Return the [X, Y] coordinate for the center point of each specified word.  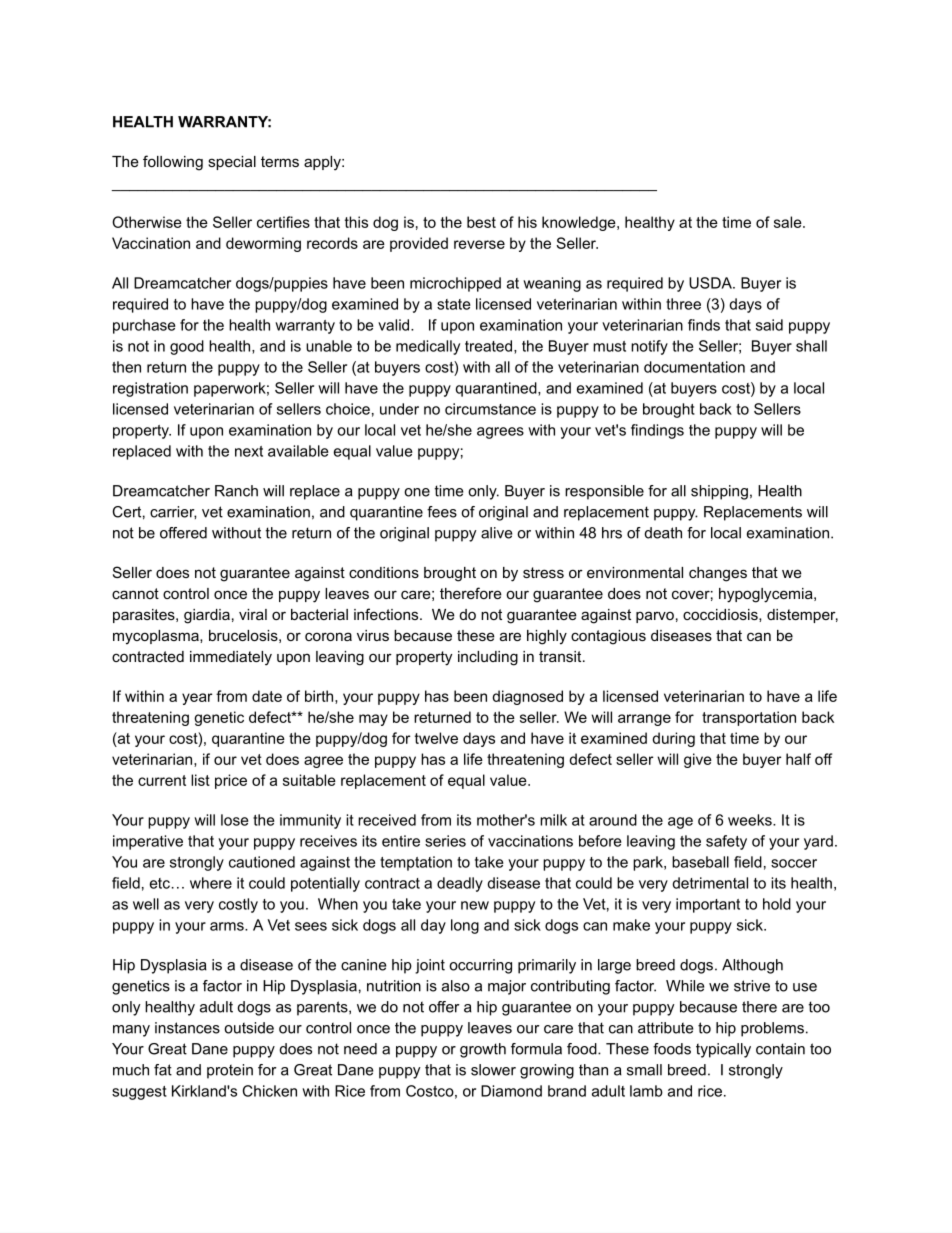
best [481, 222]
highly [547, 637]
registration [150, 389]
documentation [694, 367]
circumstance [490, 409]
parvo [655, 617]
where [211, 883]
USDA [711, 283]
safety [726, 842]
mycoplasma [157, 637]
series [445, 841]
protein [230, 1071]
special [232, 163]
